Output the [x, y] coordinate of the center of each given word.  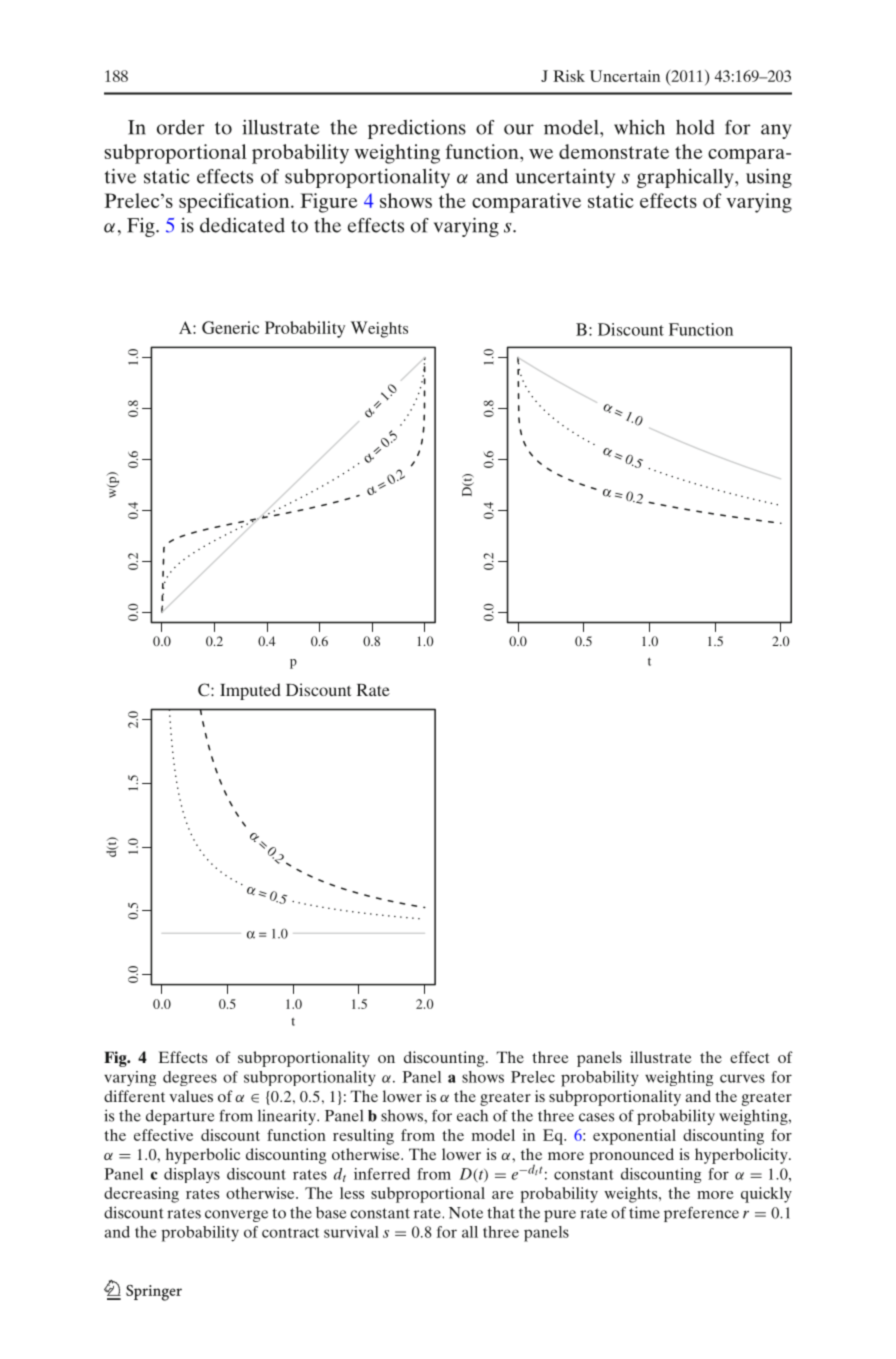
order [181, 127]
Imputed [250, 691]
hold [695, 127]
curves [742, 1078]
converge [236, 1216]
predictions [417, 129]
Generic [230, 327]
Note [466, 1213]
